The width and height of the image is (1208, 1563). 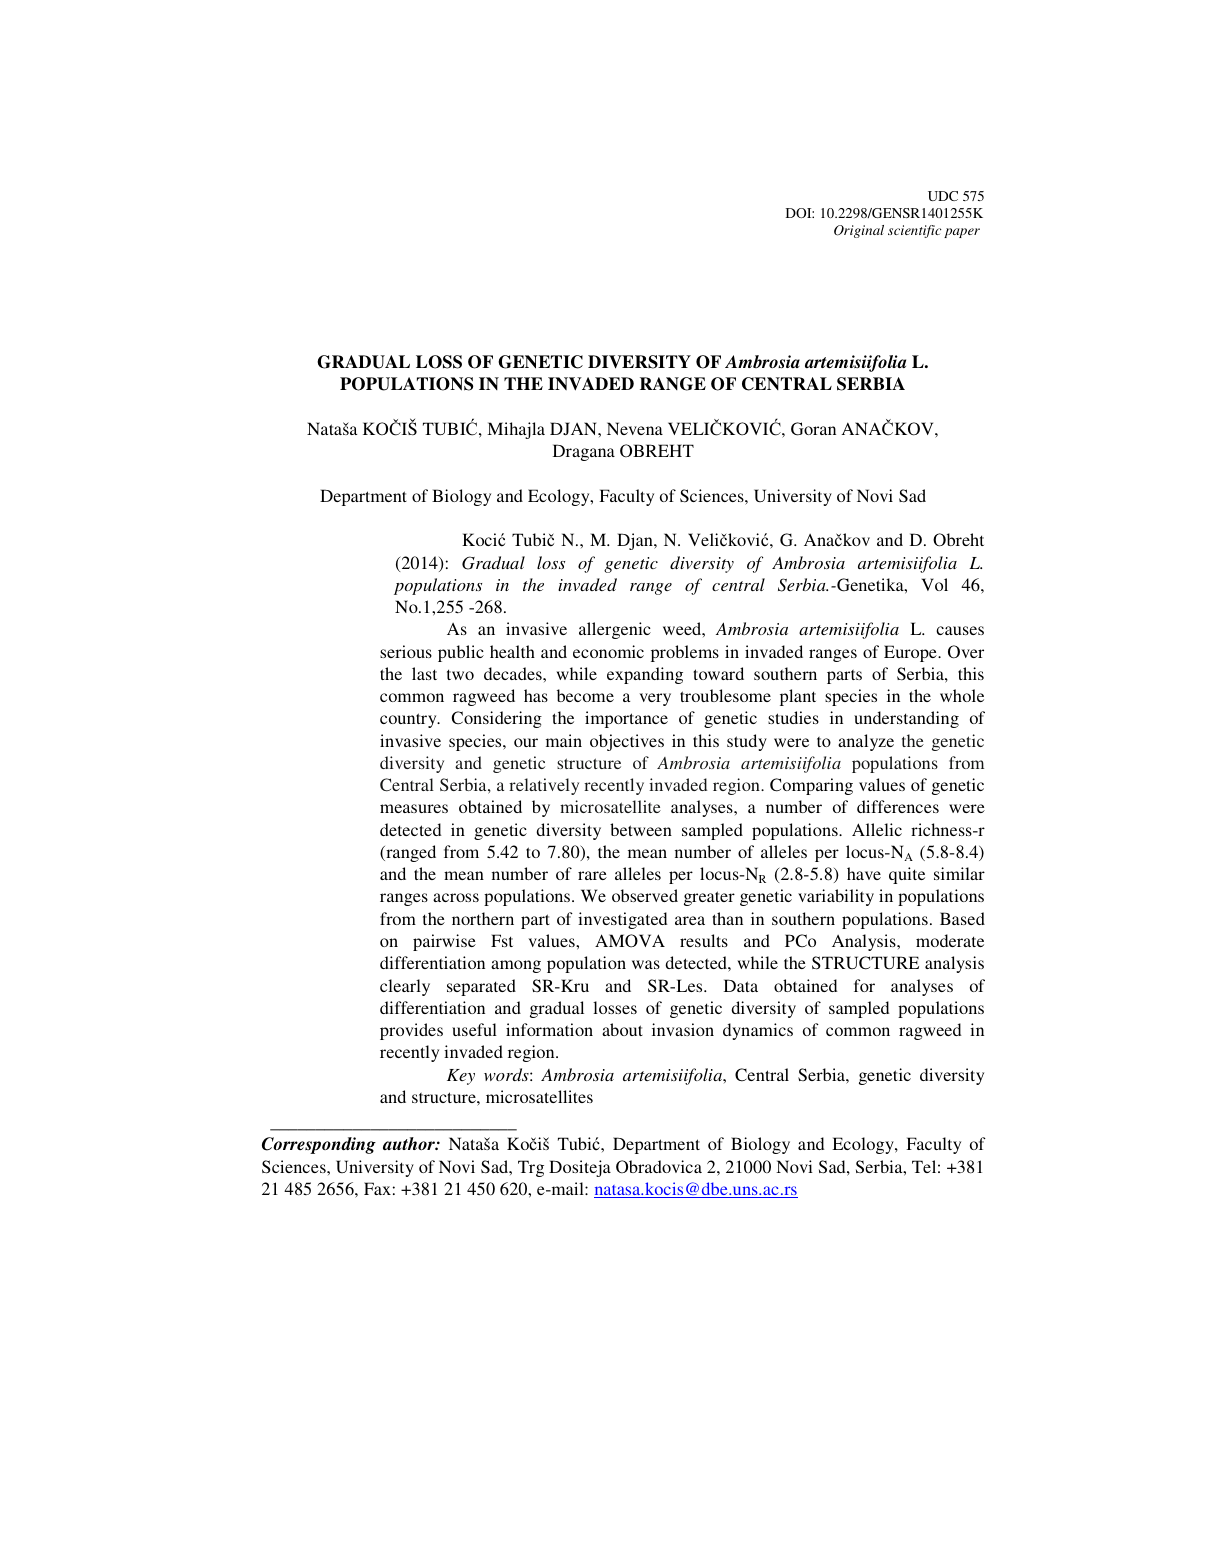 What do you see at coordinates (641, 829) in the image?
I see `between` at bounding box center [641, 829].
